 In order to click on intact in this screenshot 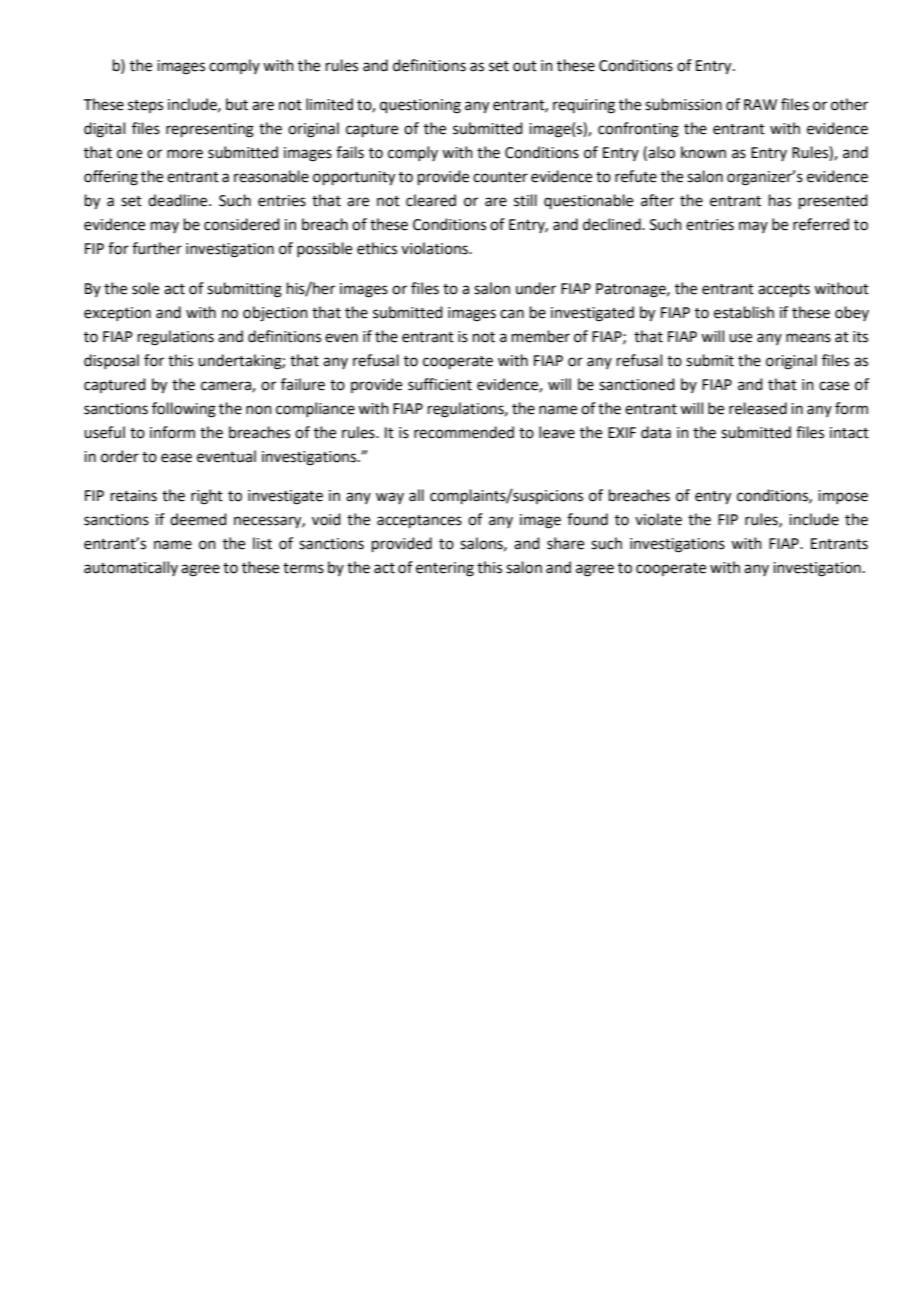, I will do `click(849, 433)`.
